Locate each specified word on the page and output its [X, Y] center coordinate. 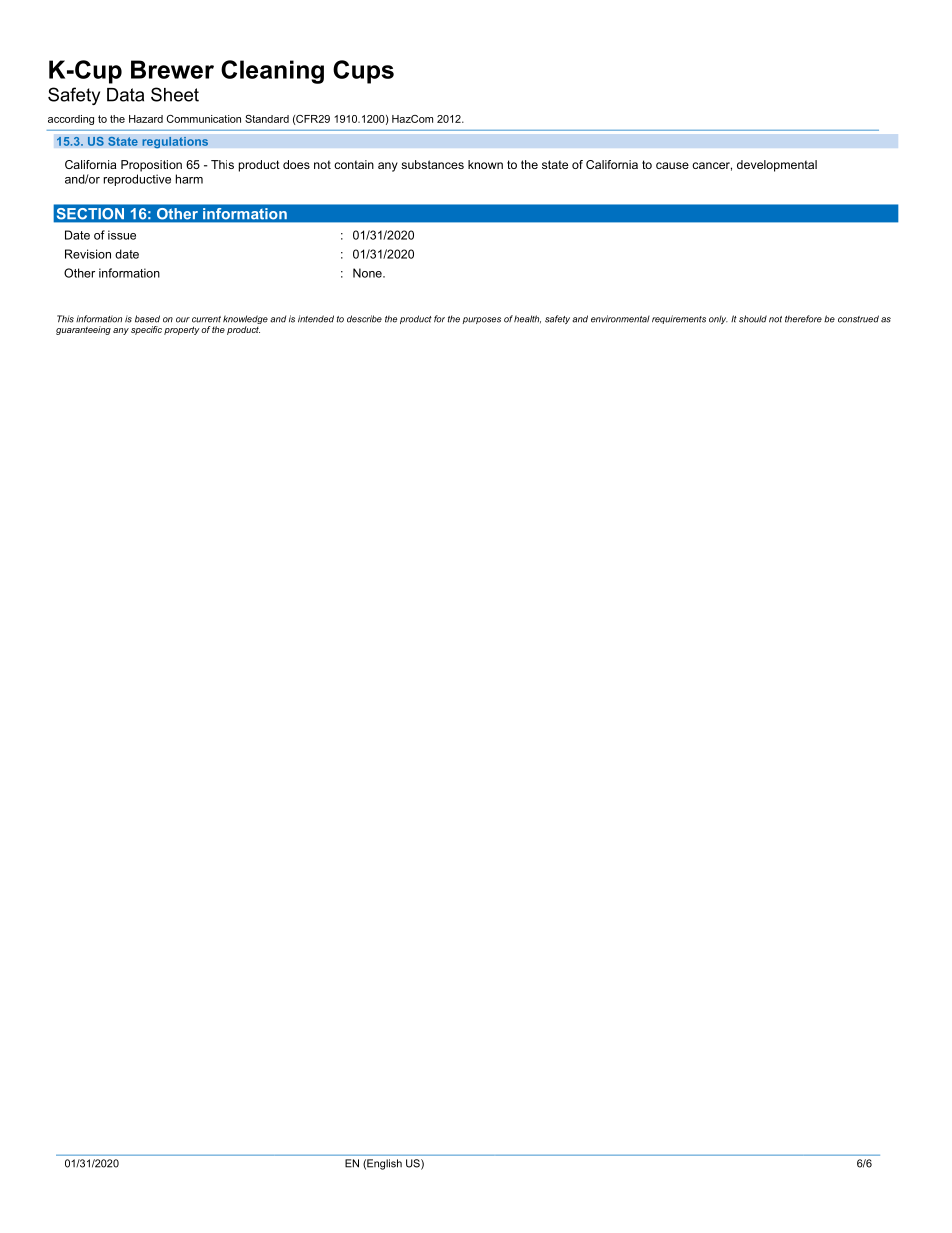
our [183, 320]
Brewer [172, 69]
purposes [481, 320]
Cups [363, 72]
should [753, 319]
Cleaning [272, 72]
